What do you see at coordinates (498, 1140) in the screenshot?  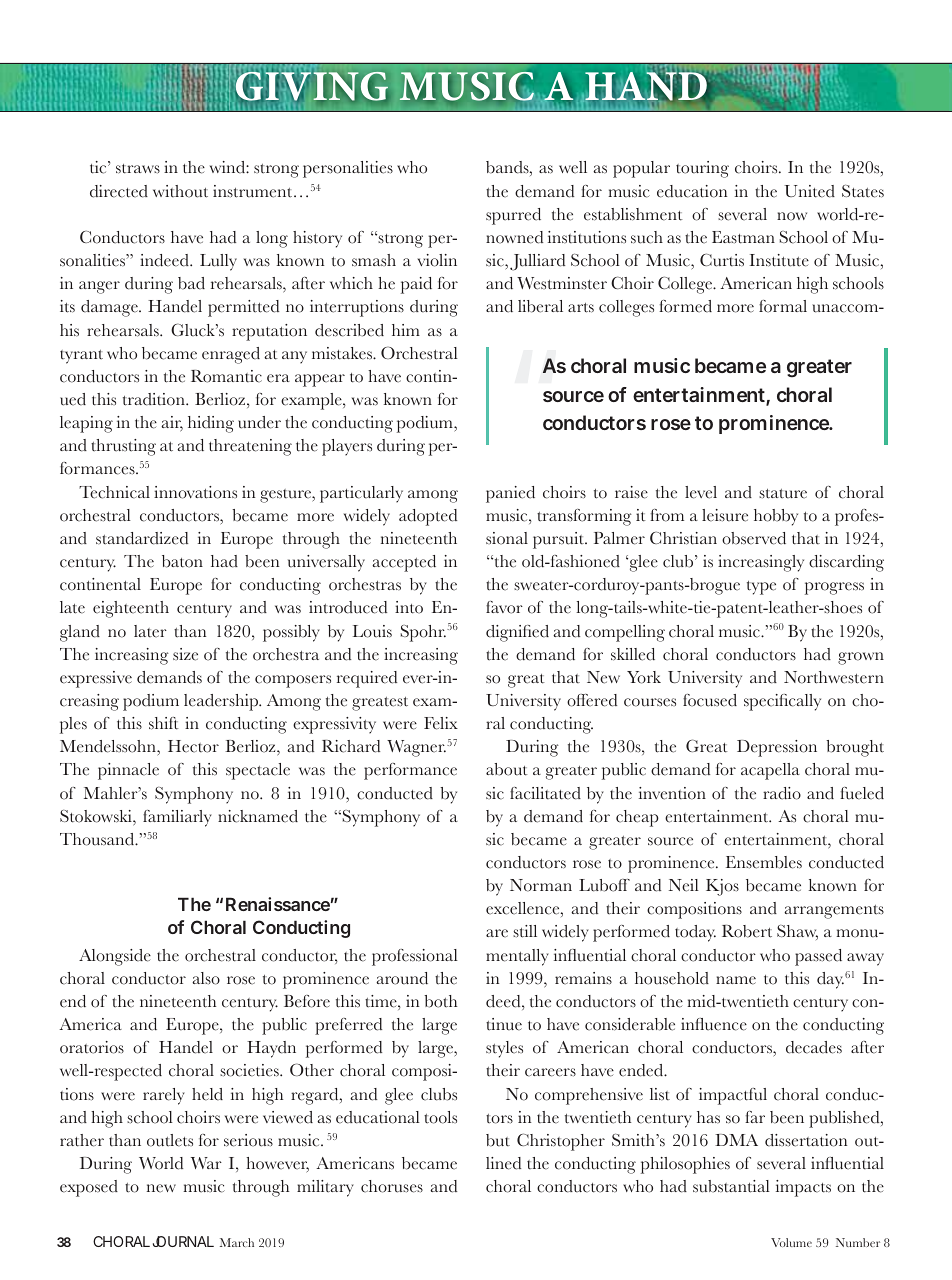 I see `but` at bounding box center [498, 1140].
